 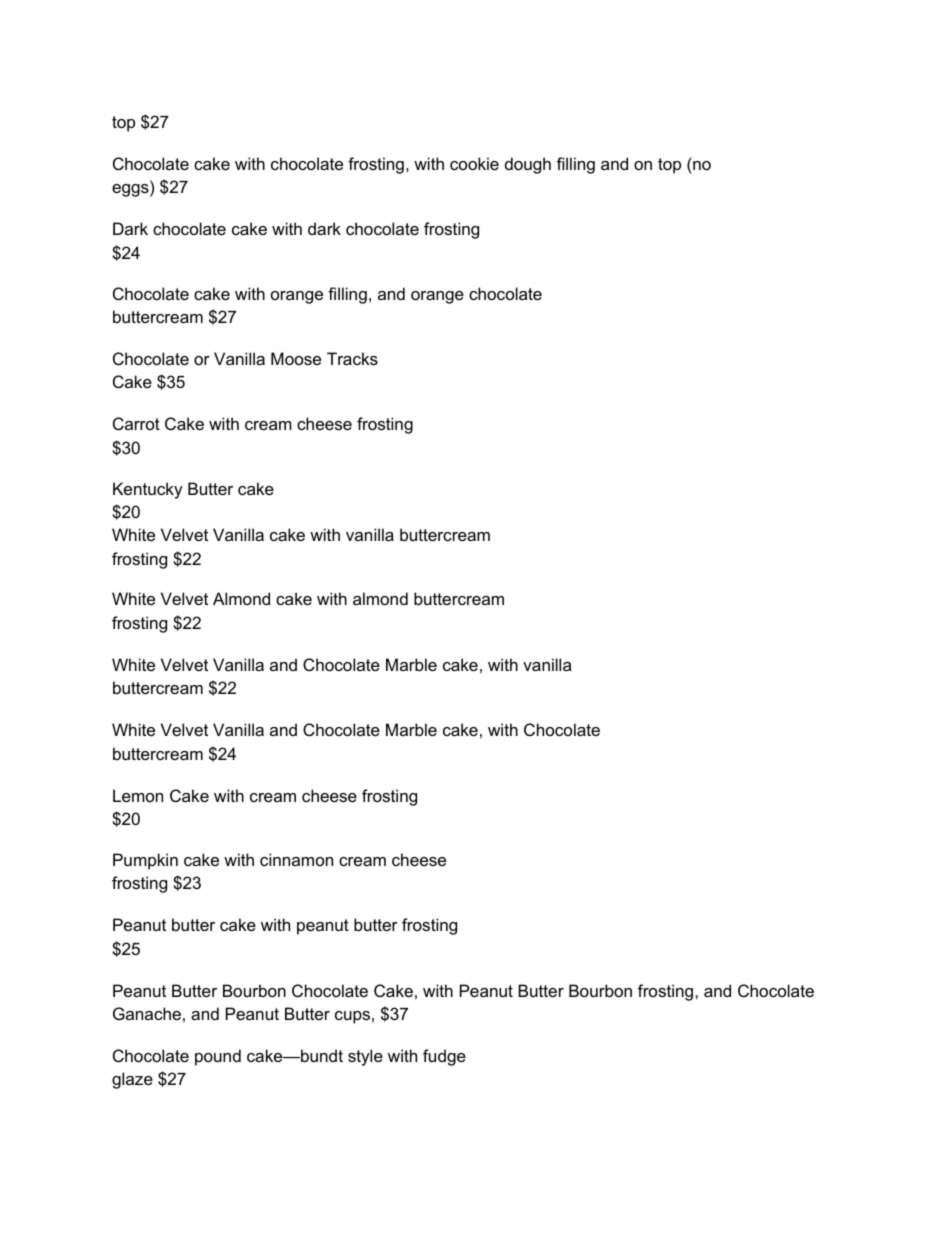 I want to click on Kentucky, so click(x=148, y=490).
